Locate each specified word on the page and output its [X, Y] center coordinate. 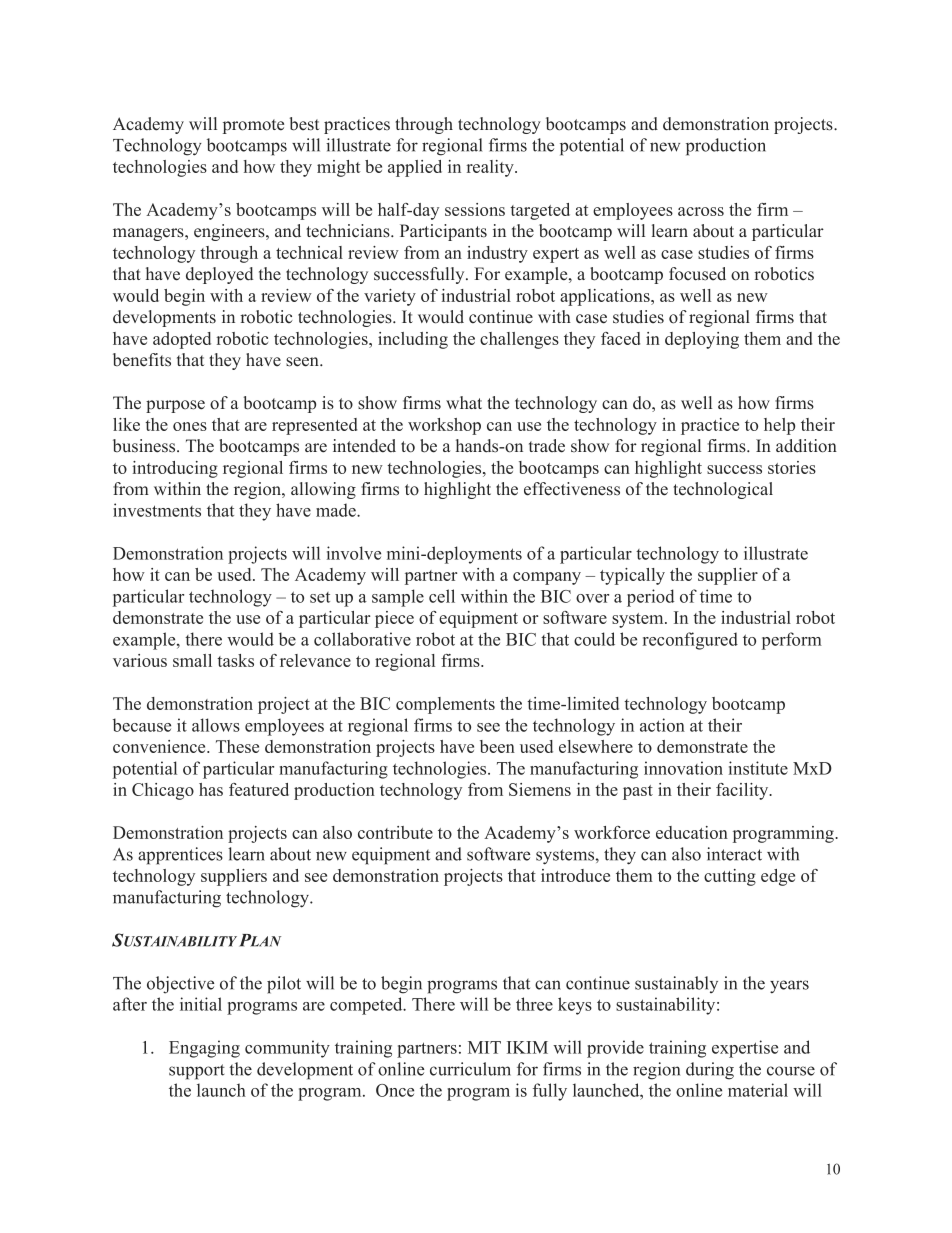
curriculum [470, 1069]
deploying [702, 340]
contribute [395, 832]
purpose [175, 406]
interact [734, 854]
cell [442, 596]
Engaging [204, 1049]
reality [491, 168]
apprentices [180, 856]
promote [253, 126]
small [192, 660]
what [464, 402]
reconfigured [690, 641]
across [701, 211]
